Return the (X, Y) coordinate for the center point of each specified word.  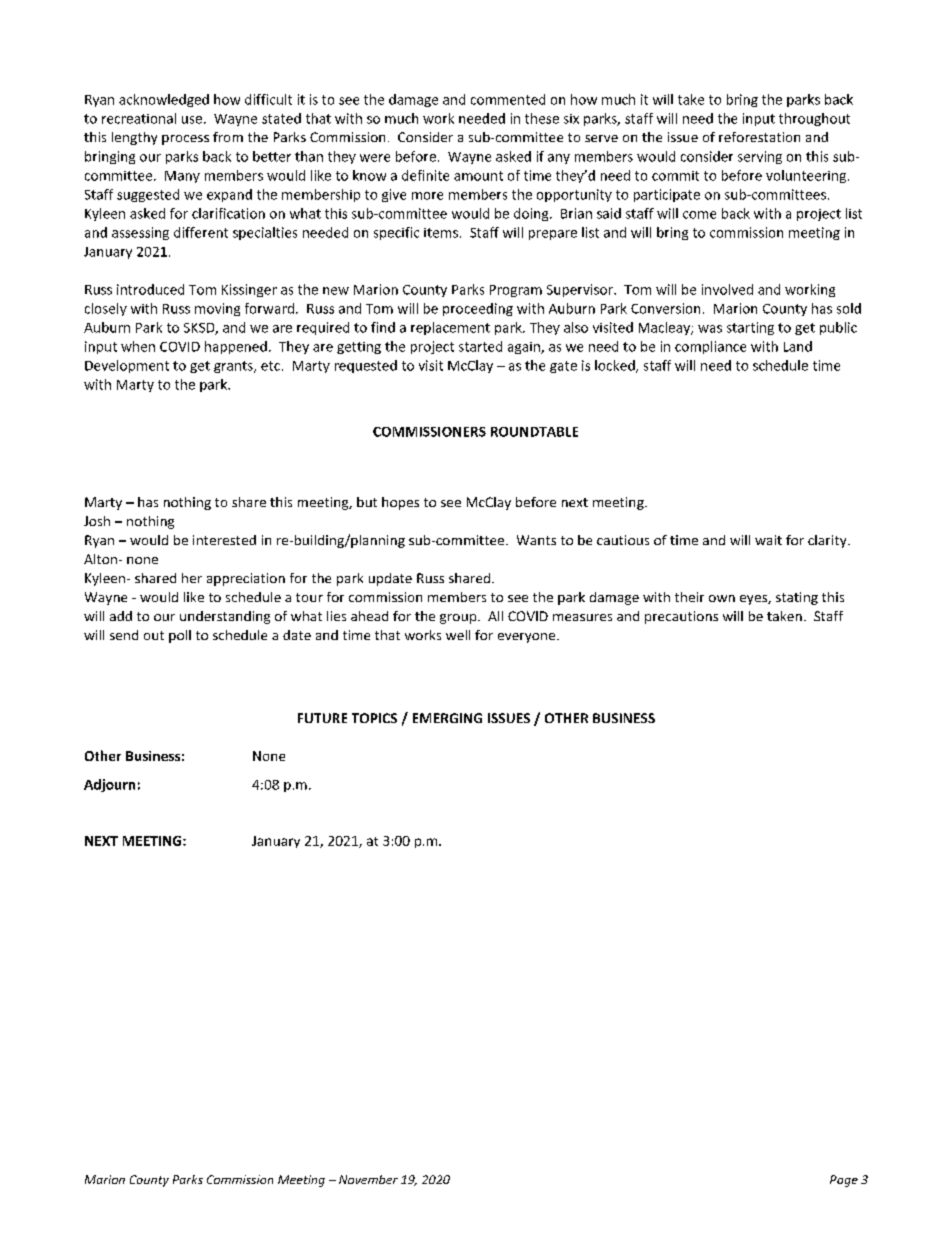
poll (180, 636)
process (185, 140)
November (368, 1179)
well (458, 635)
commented (508, 99)
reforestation (759, 137)
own (722, 598)
